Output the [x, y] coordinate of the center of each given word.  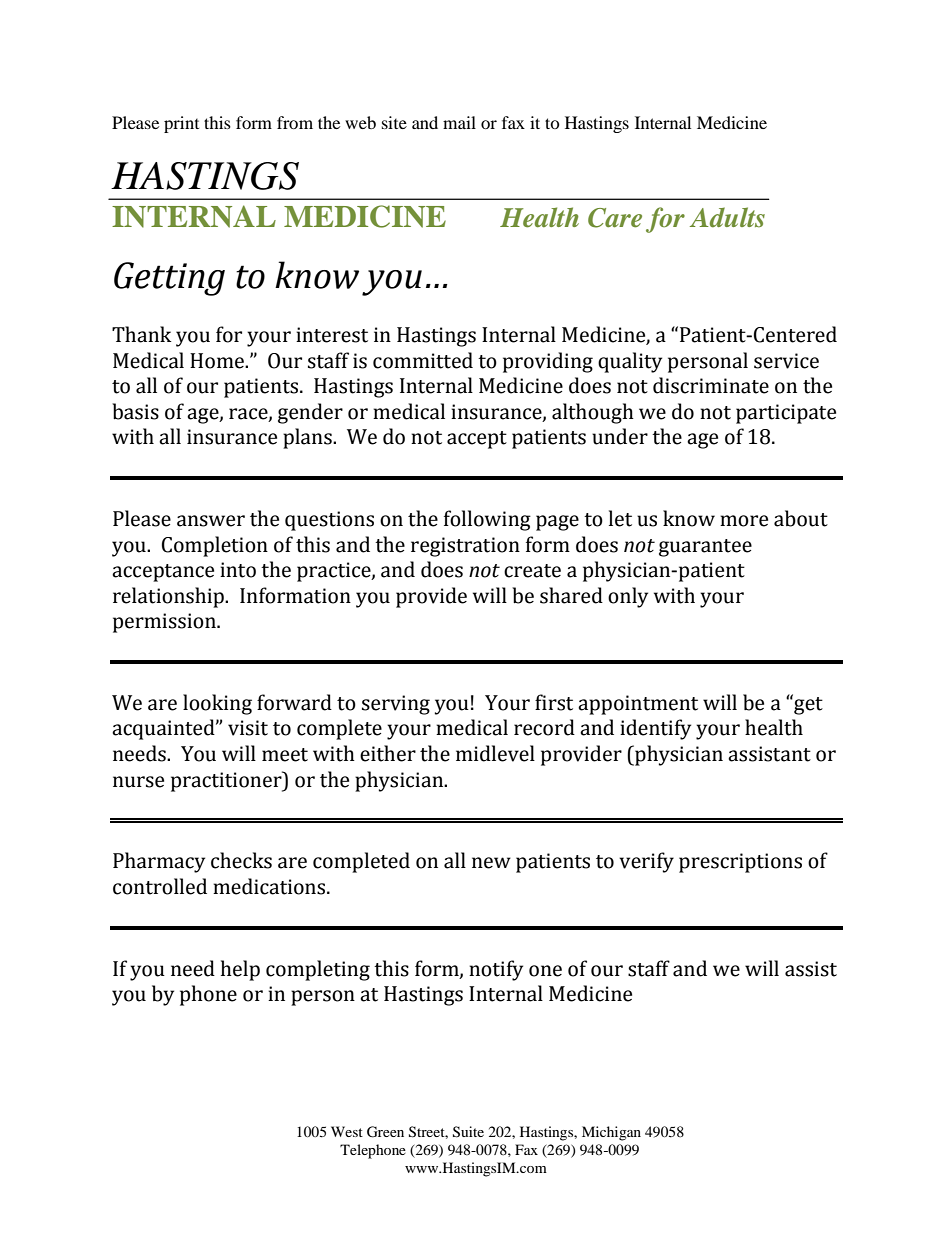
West [347, 1131]
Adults [727, 217]
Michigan [611, 1133]
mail [459, 122]
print [181, 124]
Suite [468, 1132]
